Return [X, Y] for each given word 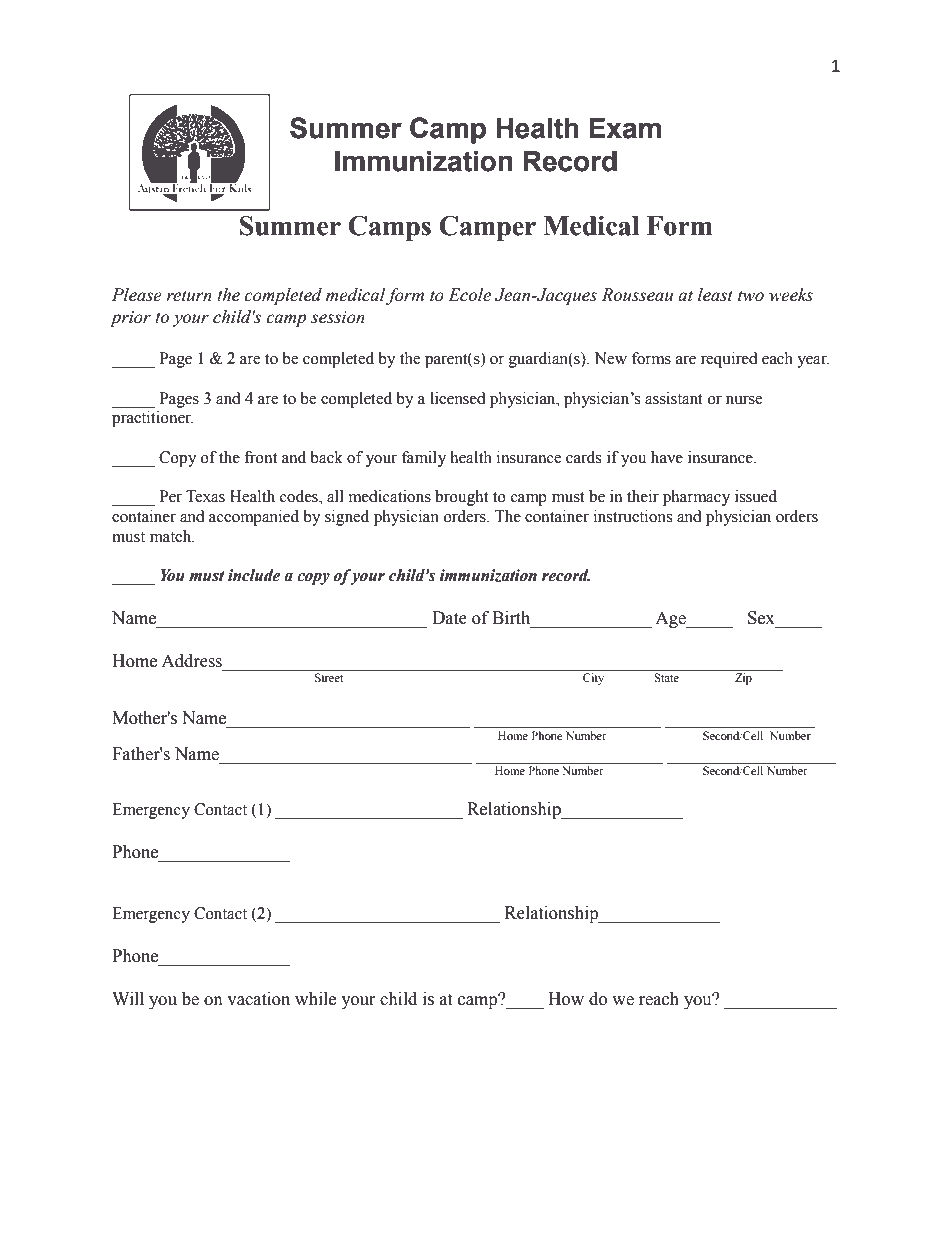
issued [756, 496]
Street [329, 677]
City [593, 679]
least [715, 295]
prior [130, 319]
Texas [205, 496]
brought [461, 498]
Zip [743, 679]
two [751, 296]
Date [449, 618]
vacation [258, 999]
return [189, 296]
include [254, 575]
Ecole [469, 295]
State [666, 677]
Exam [625, 128]
